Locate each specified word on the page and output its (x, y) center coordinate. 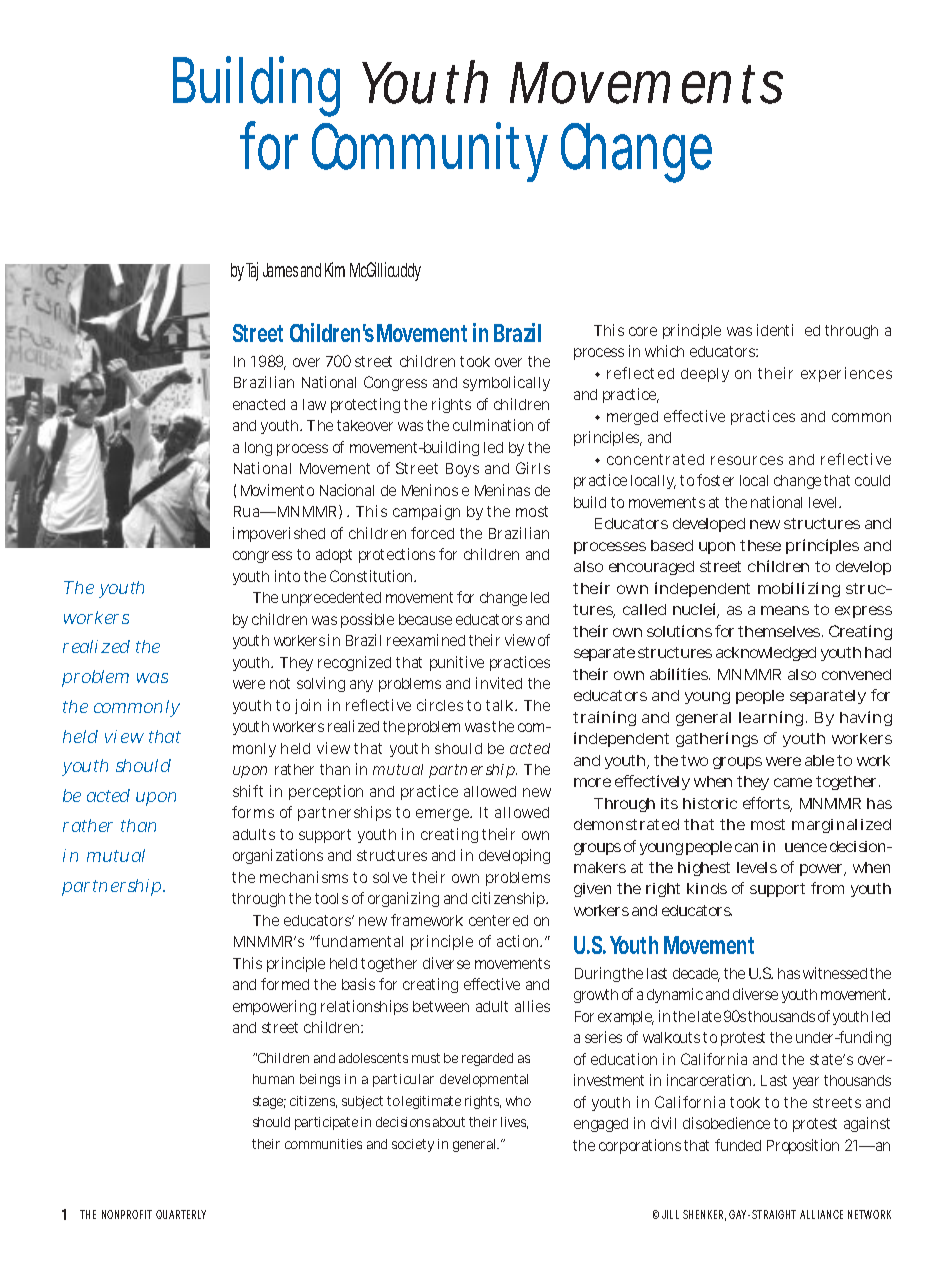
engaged (601, 1125)
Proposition (803, 1146)
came (793, 782)
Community (430, 152)
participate (326, 1123)
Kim (335, 269)
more (592, 782)
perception (326, 792)
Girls (533, 468)
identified (788, 330)
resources (747, 460)
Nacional (347, 490)
